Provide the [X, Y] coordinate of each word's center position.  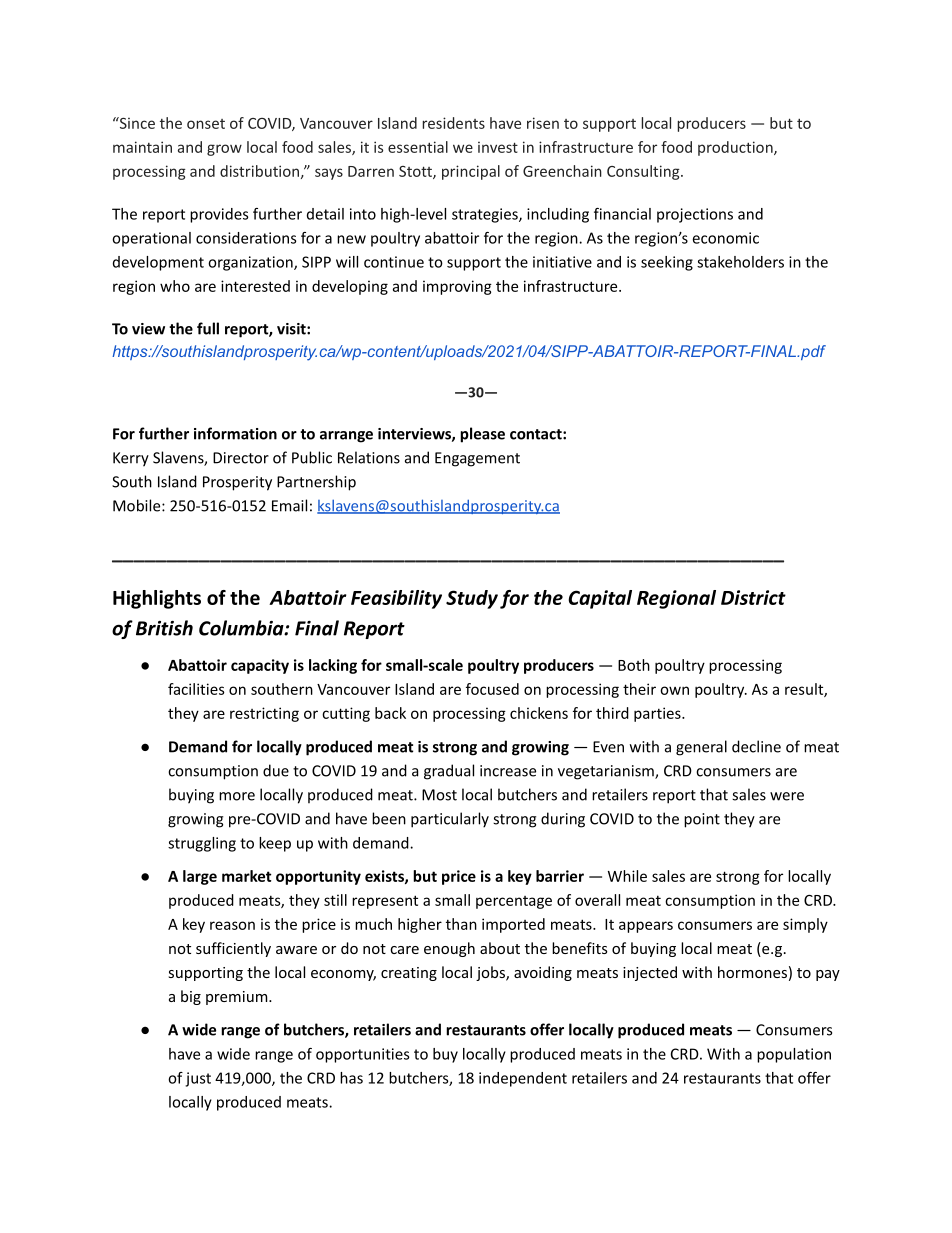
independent [523, 1079]
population [794, 1055]
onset [206, 124]
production [736, 148]
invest [498, 147]
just [198, 1079]
